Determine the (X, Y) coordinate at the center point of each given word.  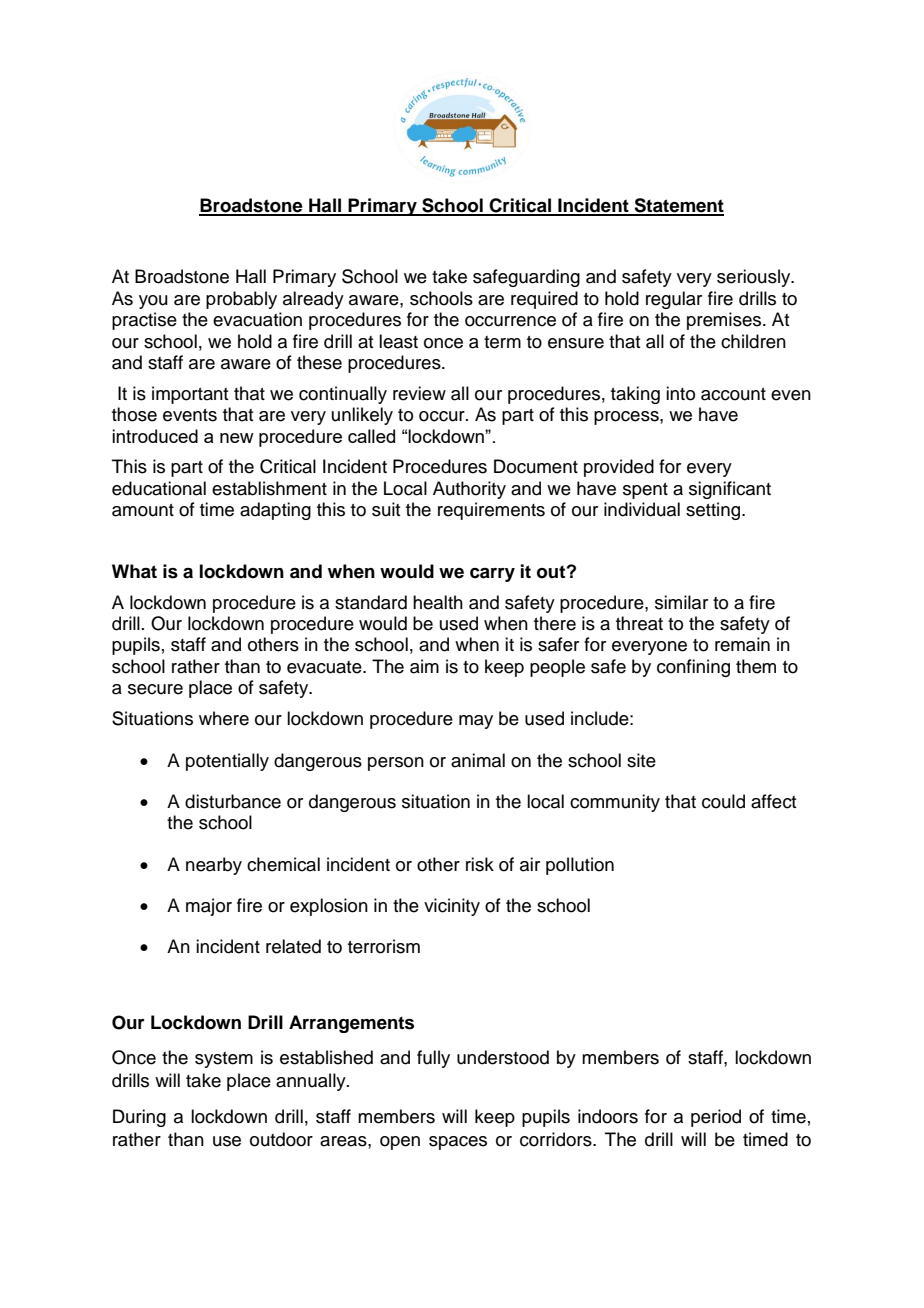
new (237, 438)
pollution (580, 866)
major (209, 907)
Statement (678, 206)
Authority (469, 490)
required (544, 300)
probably (241, 300)
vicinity (452, 907)
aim (424, 666)
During (139, 1118)
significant (730, 490)
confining (693, 668)
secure (155, 689)
